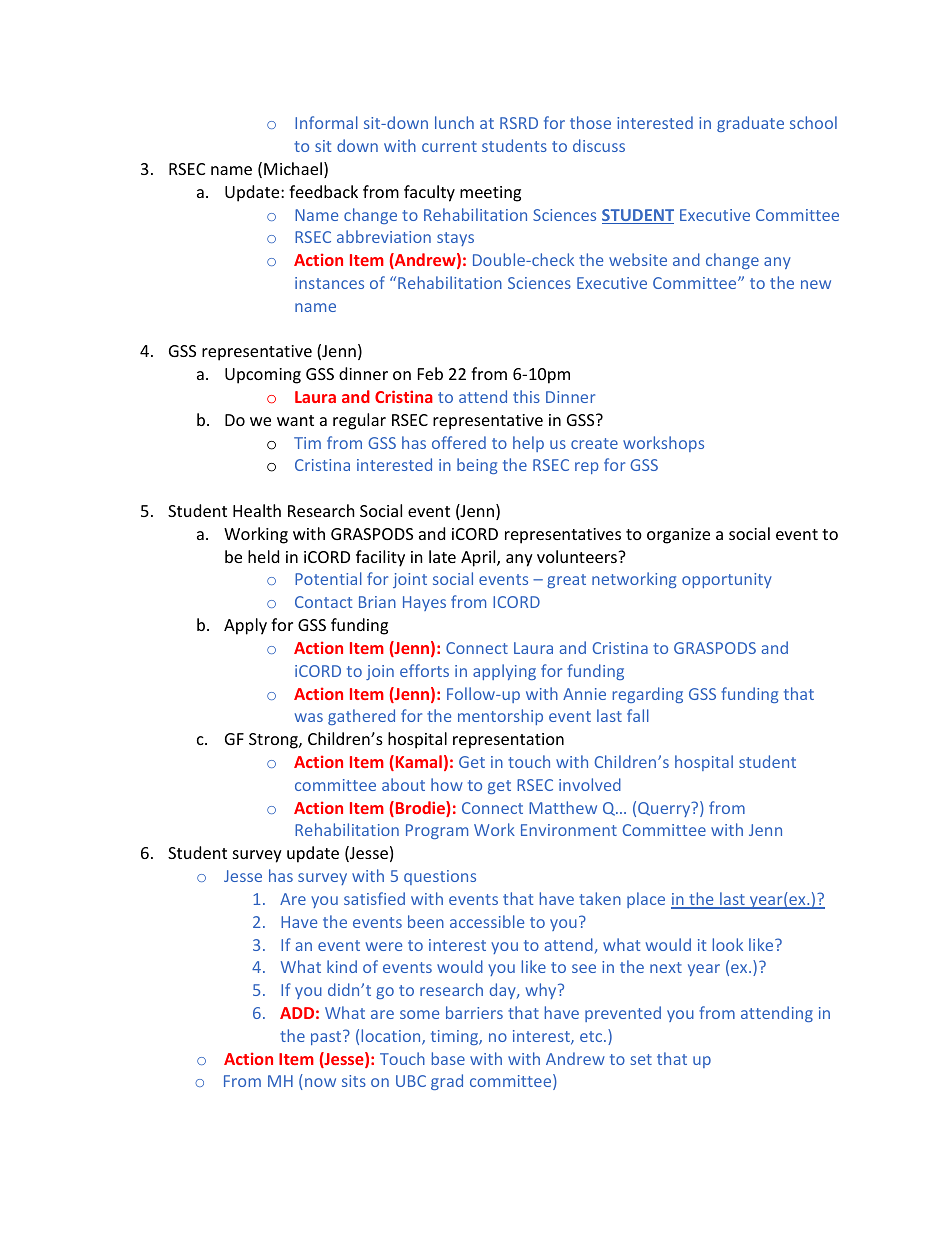 The width and height of the screenshot is (952, 1233). What do you see at coordinates (326, 122) in the screenshot?
I see `Informal` at bounding box center [326, 122].
